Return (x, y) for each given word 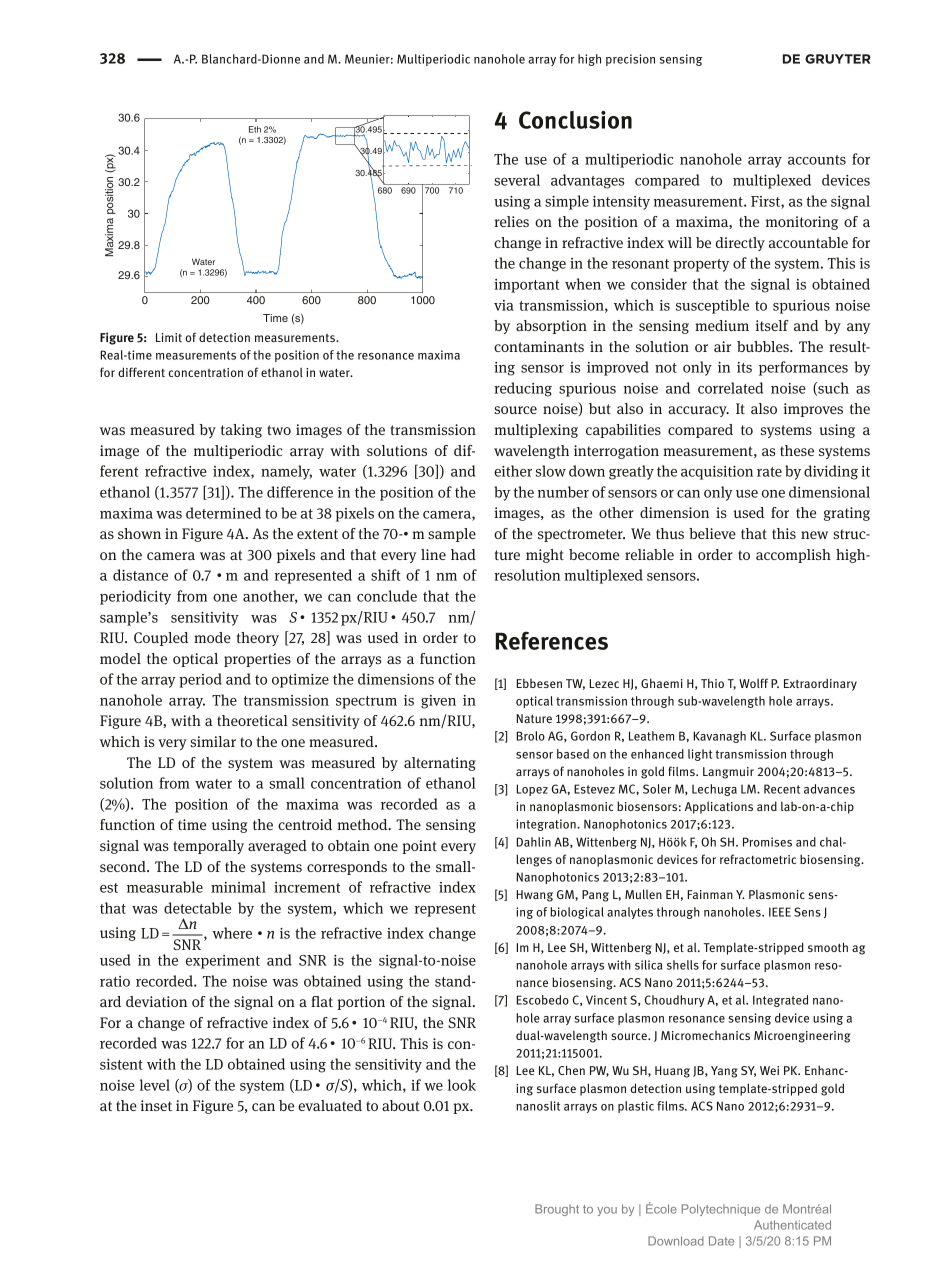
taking (241, 431)
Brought (557, 1210)
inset (156, 1105)
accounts (817, 160)
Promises (767, 842)
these (797, 450)
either (513, 471)
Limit (169, 337)
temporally (208, 847)
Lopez (532, 790)
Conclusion (575, 120)
